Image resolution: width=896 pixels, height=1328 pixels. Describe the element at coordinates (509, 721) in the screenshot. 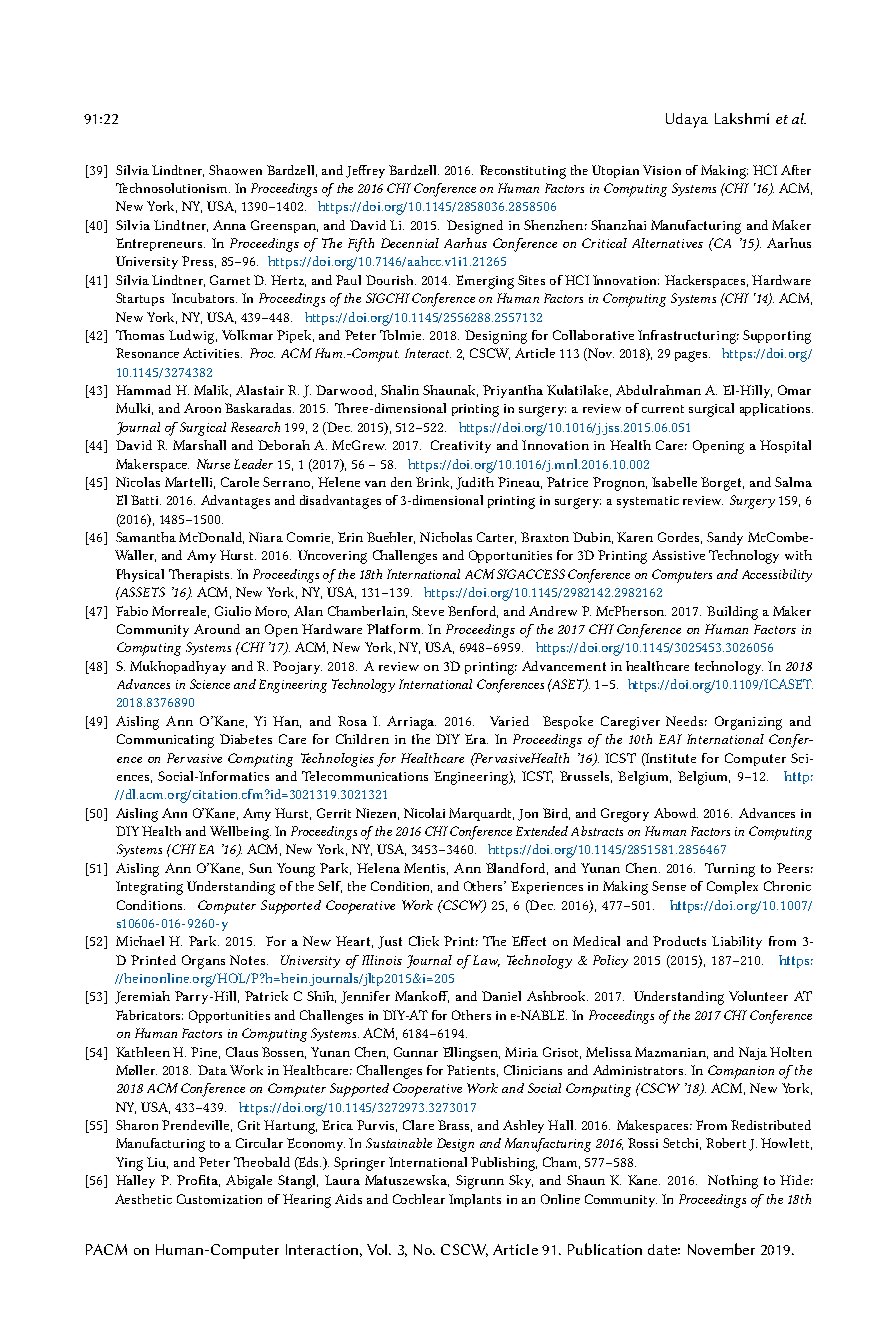

I see `Varied` at that location.
